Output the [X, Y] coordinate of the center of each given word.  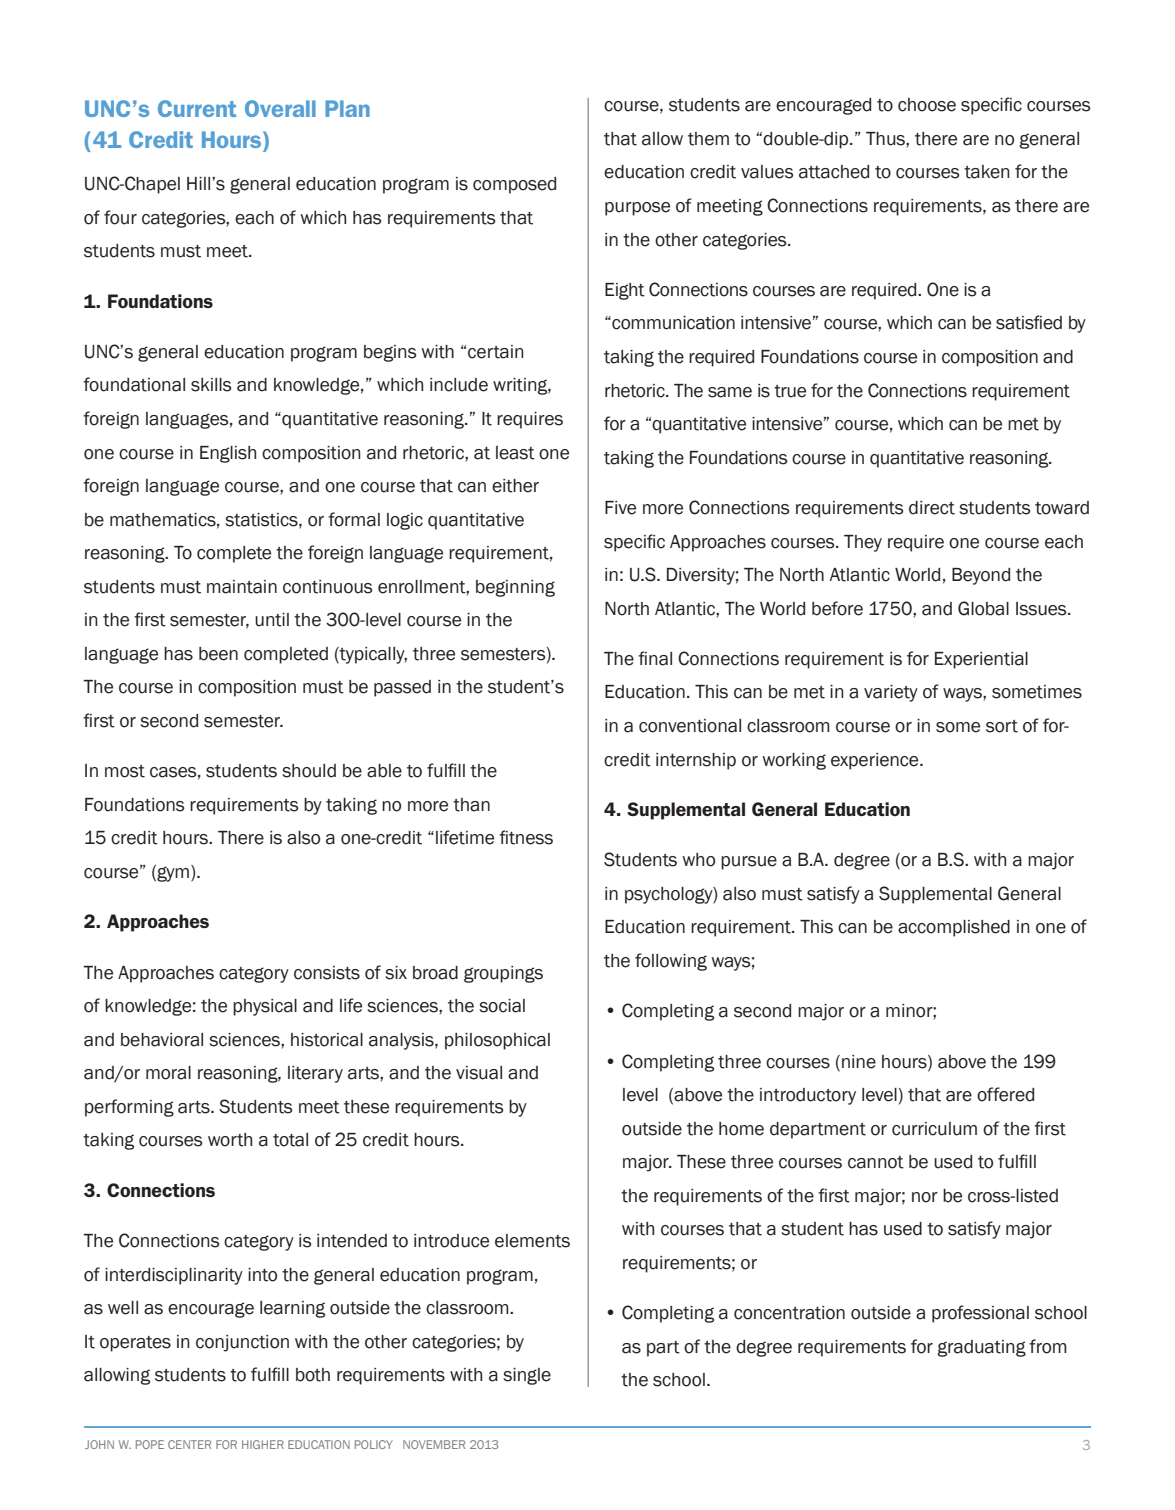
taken [987, 172]
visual [479, 1073]
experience [876, 761]
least [515, 453]
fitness [526, 837]
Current [197, 108]
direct [932, 508]
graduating [981, 1348]
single [527, 1376]
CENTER [189, 1444]
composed [514, 185]
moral [168, 1073]
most [125, 771]
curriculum [934, 1129]
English [228, 454]
